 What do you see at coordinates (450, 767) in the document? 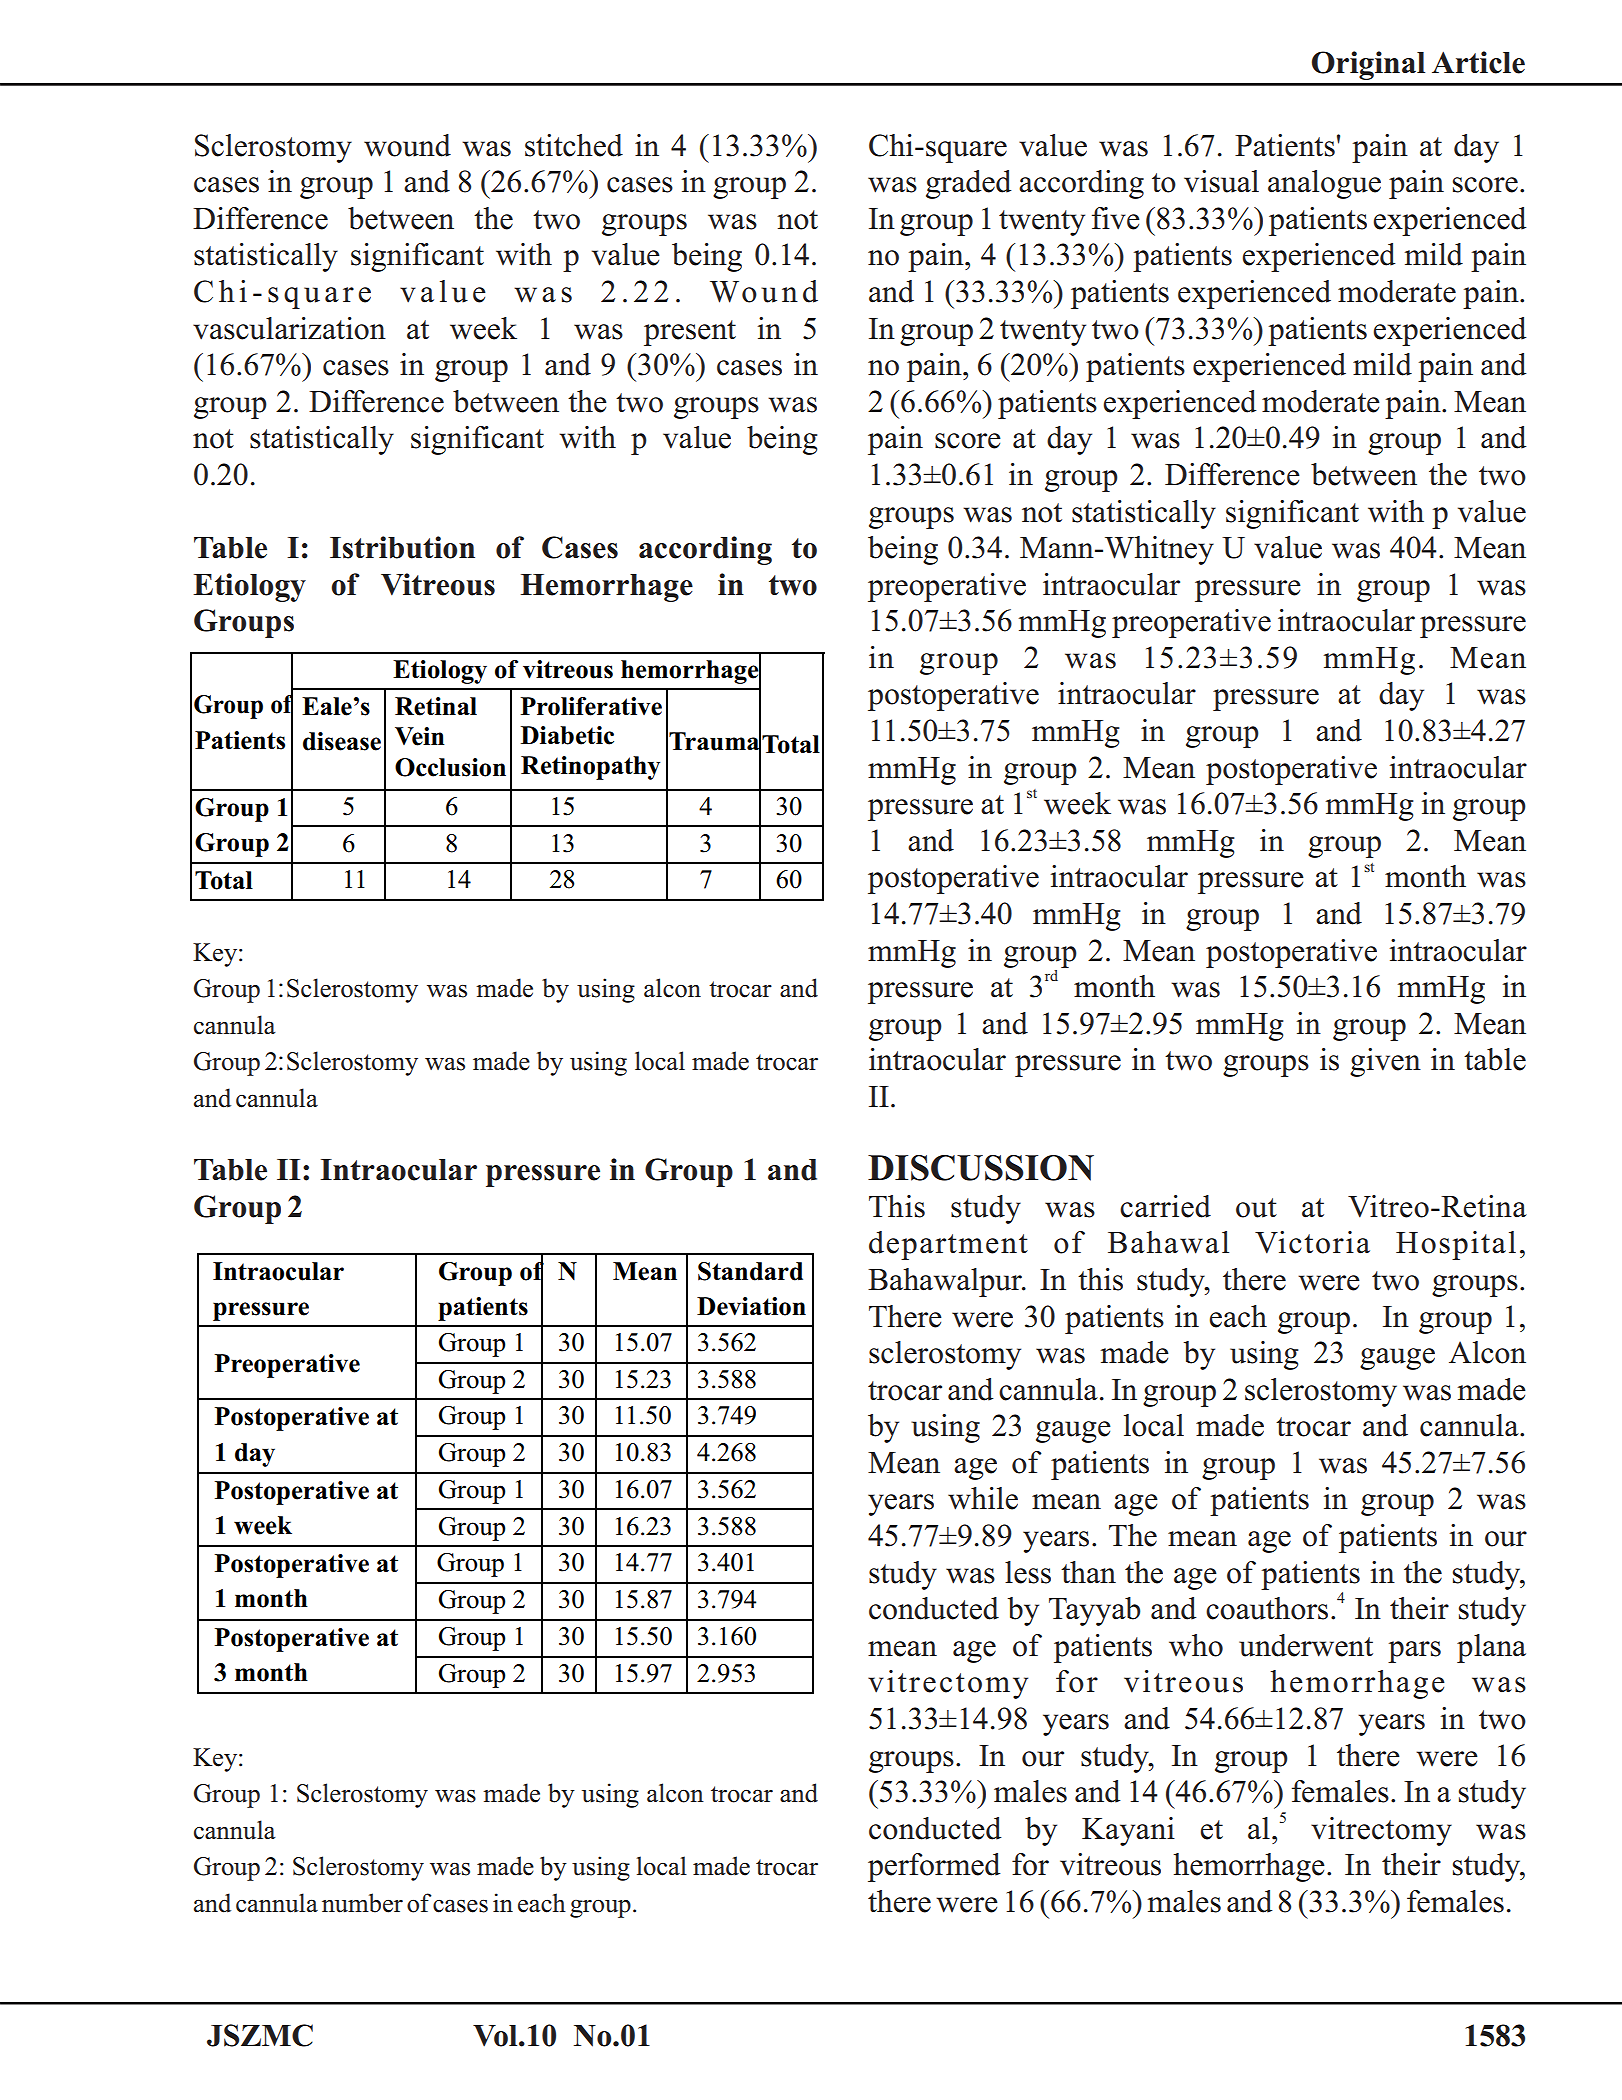
I see `Occlusion` at bounding box center [450, 767].
